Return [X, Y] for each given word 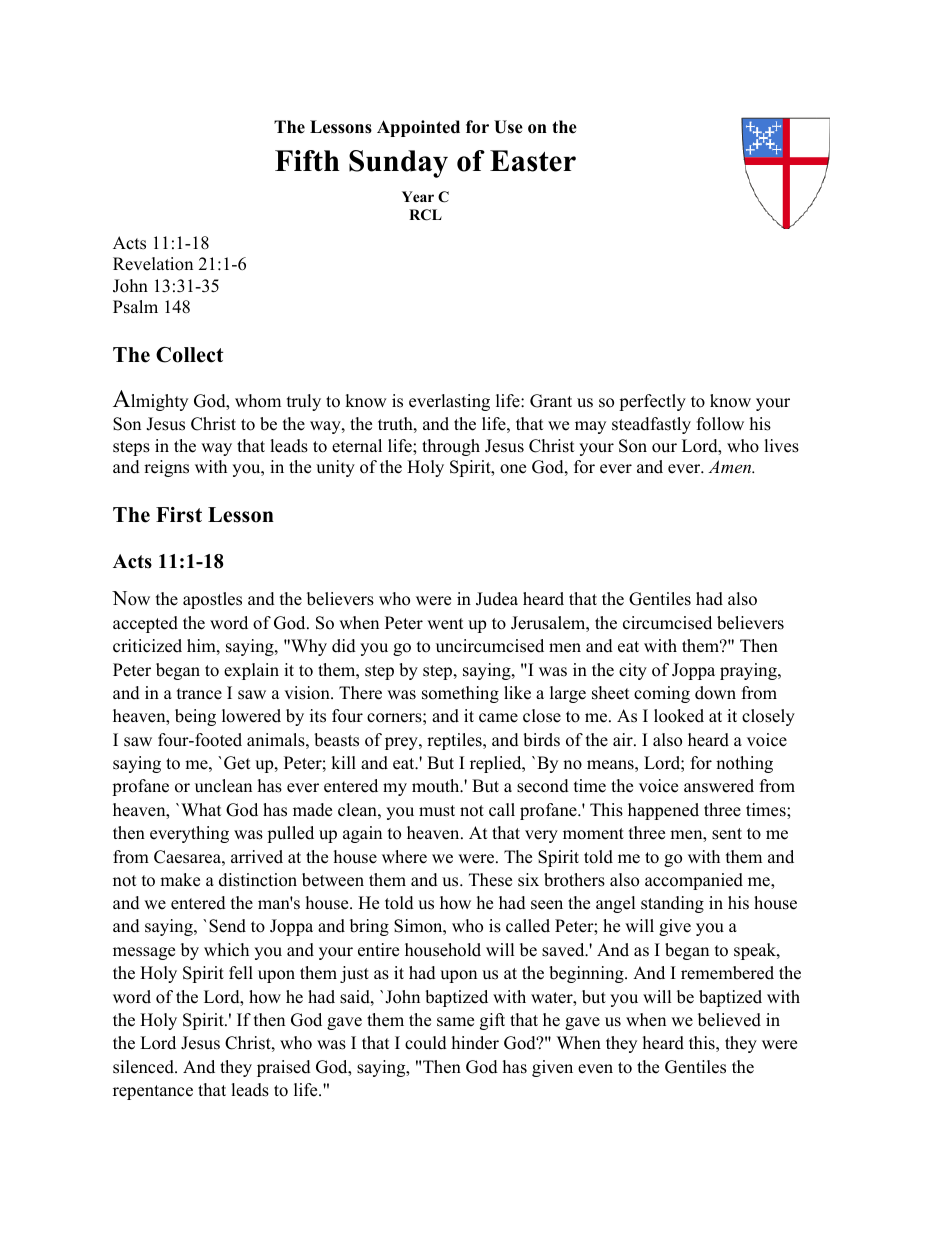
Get [237, 763]
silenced [144, 1067]
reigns [166, 468]
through [451, 447]
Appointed [418, 128]
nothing [744, 764]
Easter [533, 161]
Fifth [307, 160]
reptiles [455, 741]
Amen [731, 466]
